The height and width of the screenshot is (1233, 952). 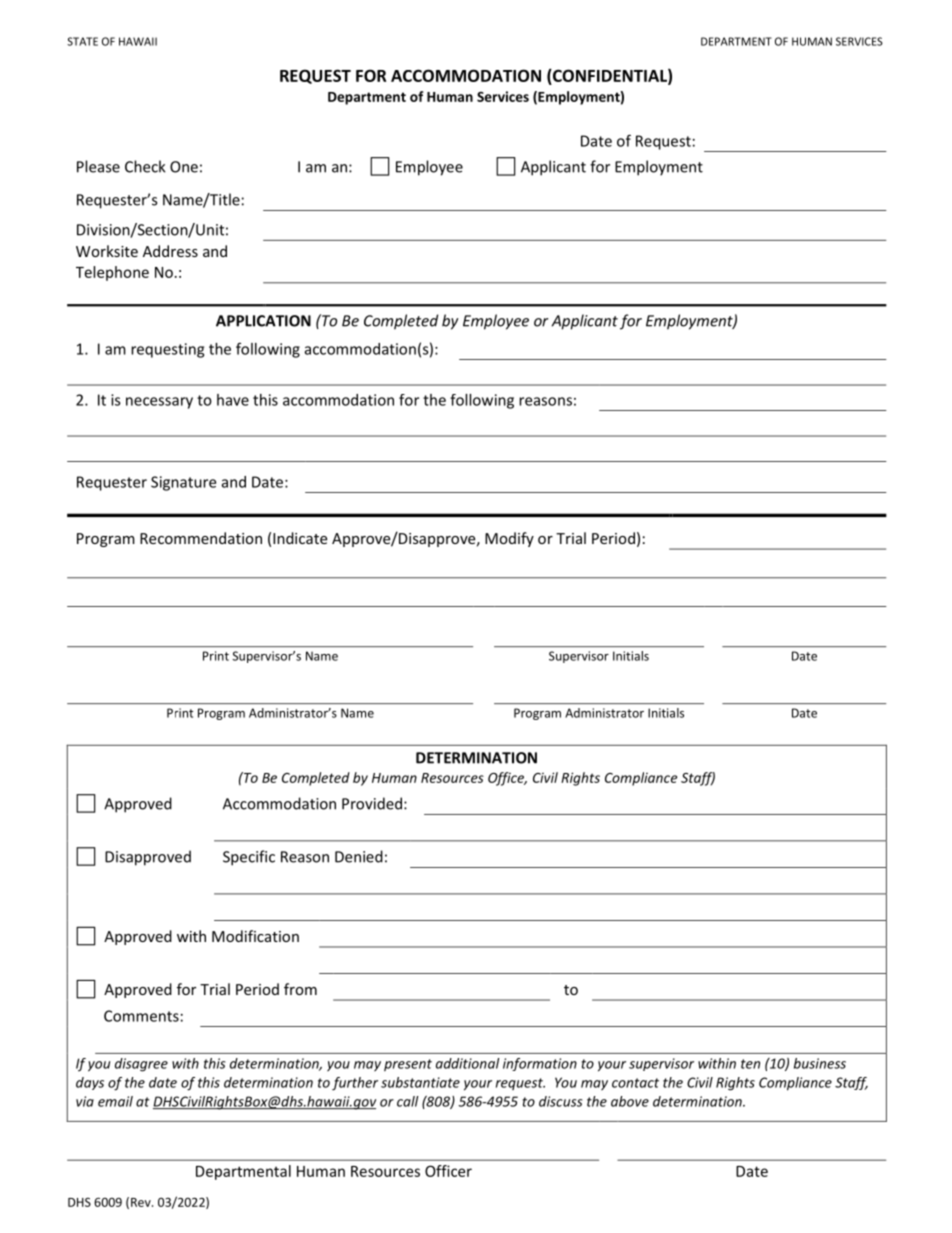 What do you see at coordinates (82, 41) in the screenshot?
I see `STATE` at bounding box center [82, 41].
